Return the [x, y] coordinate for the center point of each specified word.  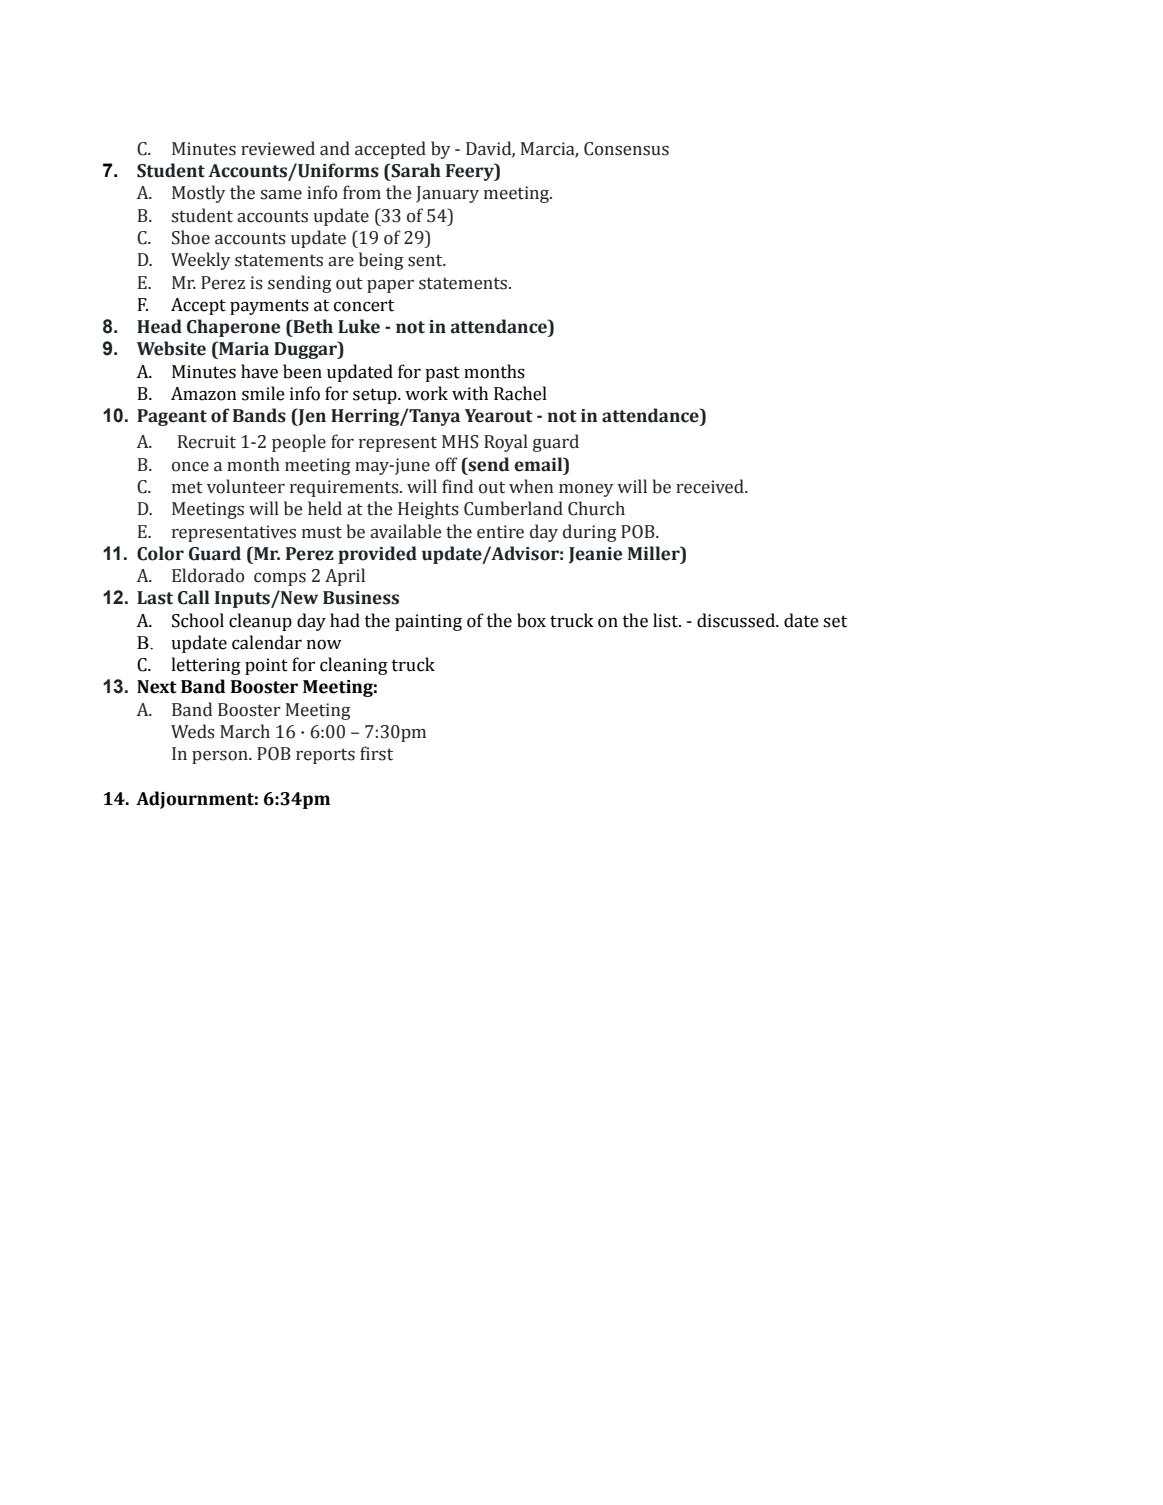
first [376, 753]
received [711, 486]
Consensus [626, 149]
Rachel [520, 393]
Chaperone [233, 328]
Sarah [415, 170]
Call [193, 597]
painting [428, 622]
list [666, 620]
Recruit [207, 442]
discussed [737, 620]
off [446, 464]
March [245, 731]
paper [390, 286]
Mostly [198, 194]
